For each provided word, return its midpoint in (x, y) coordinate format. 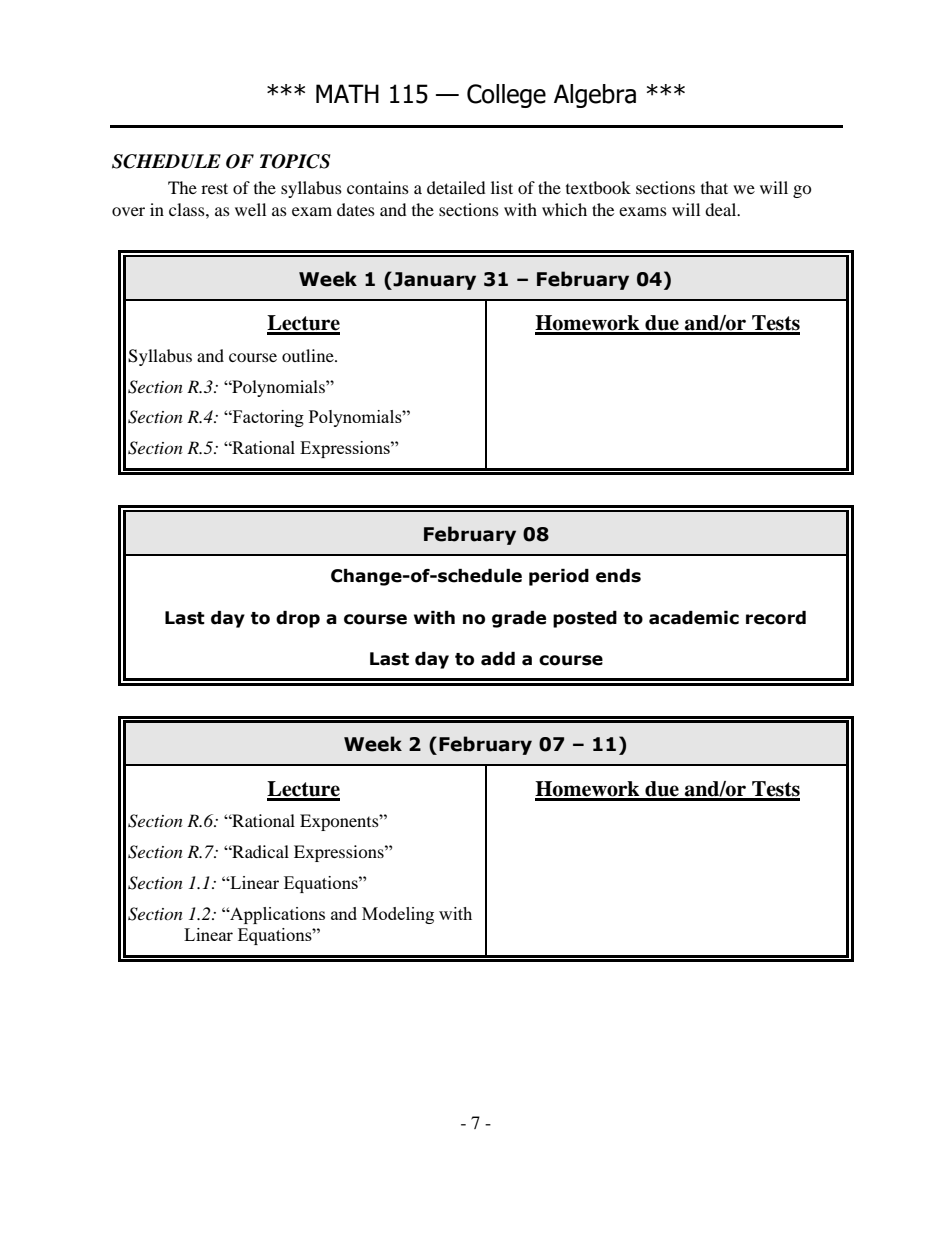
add (498, 659)
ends (618, 576)
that (714, 187)
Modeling (398, 915)
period (559, 577)
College (506, 96)
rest (214, 188)
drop (298, 619)
